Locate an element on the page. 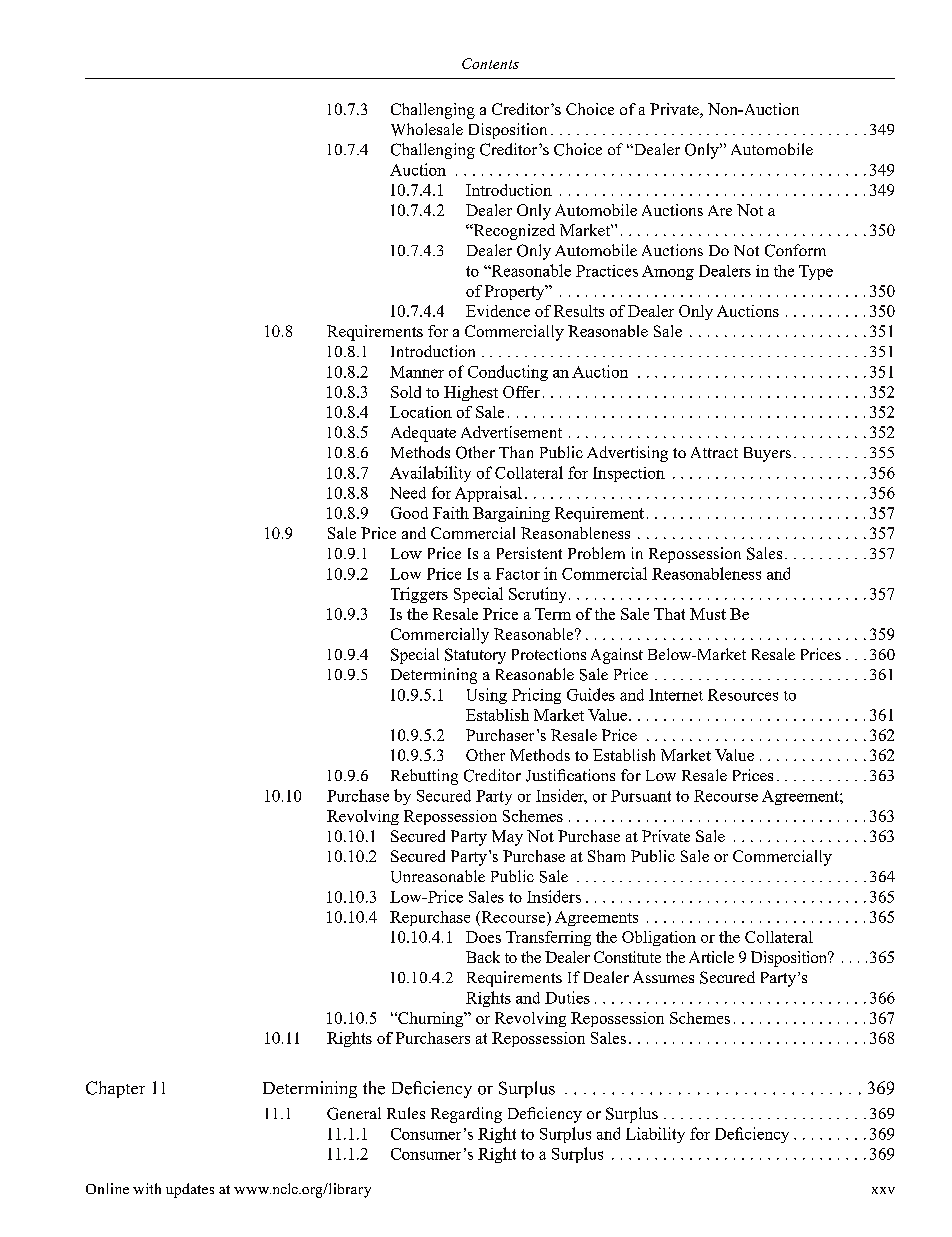 This document has height=1237, width=952. Statutory is located at coordinates (475, 656).
